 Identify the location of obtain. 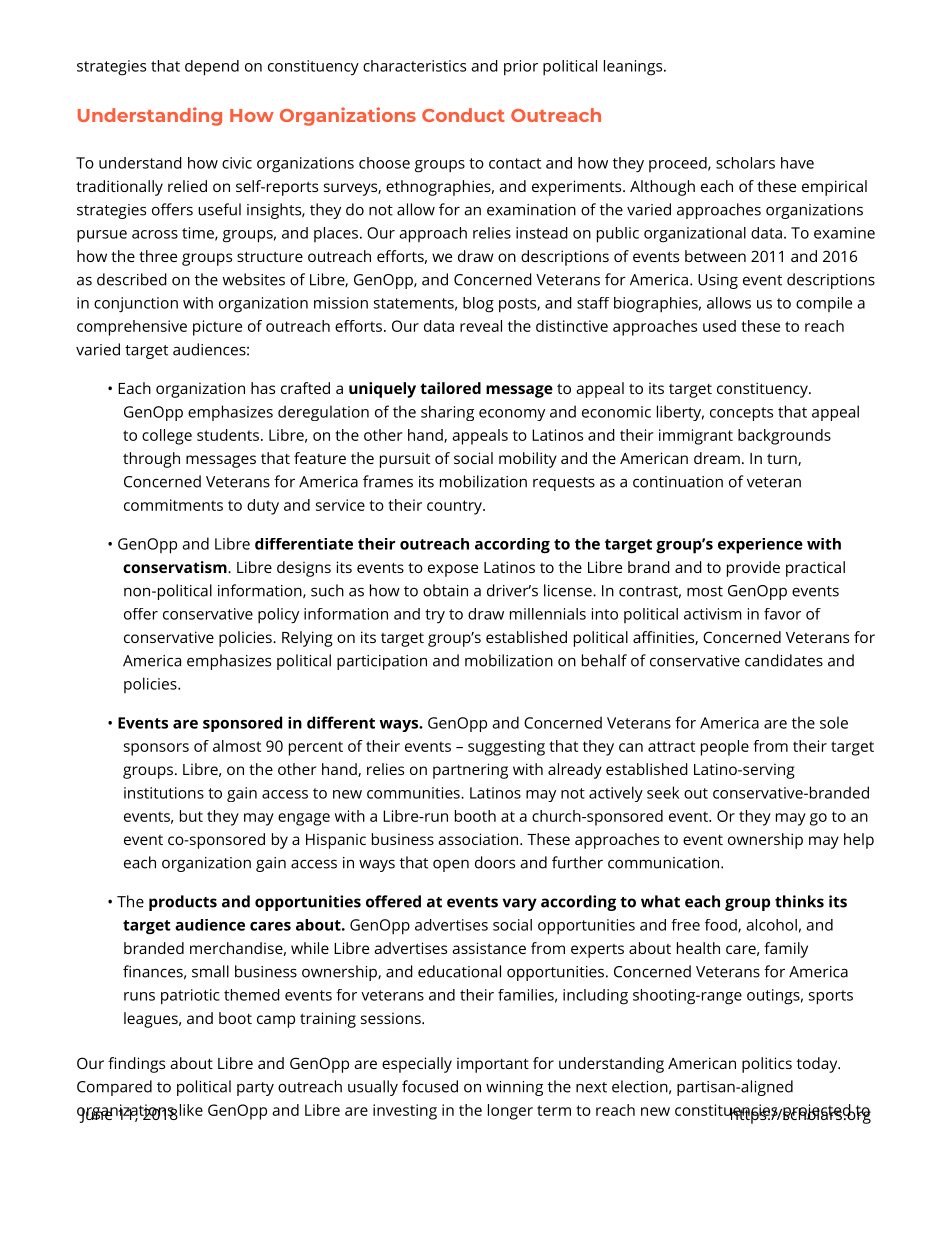
(445, 590).
